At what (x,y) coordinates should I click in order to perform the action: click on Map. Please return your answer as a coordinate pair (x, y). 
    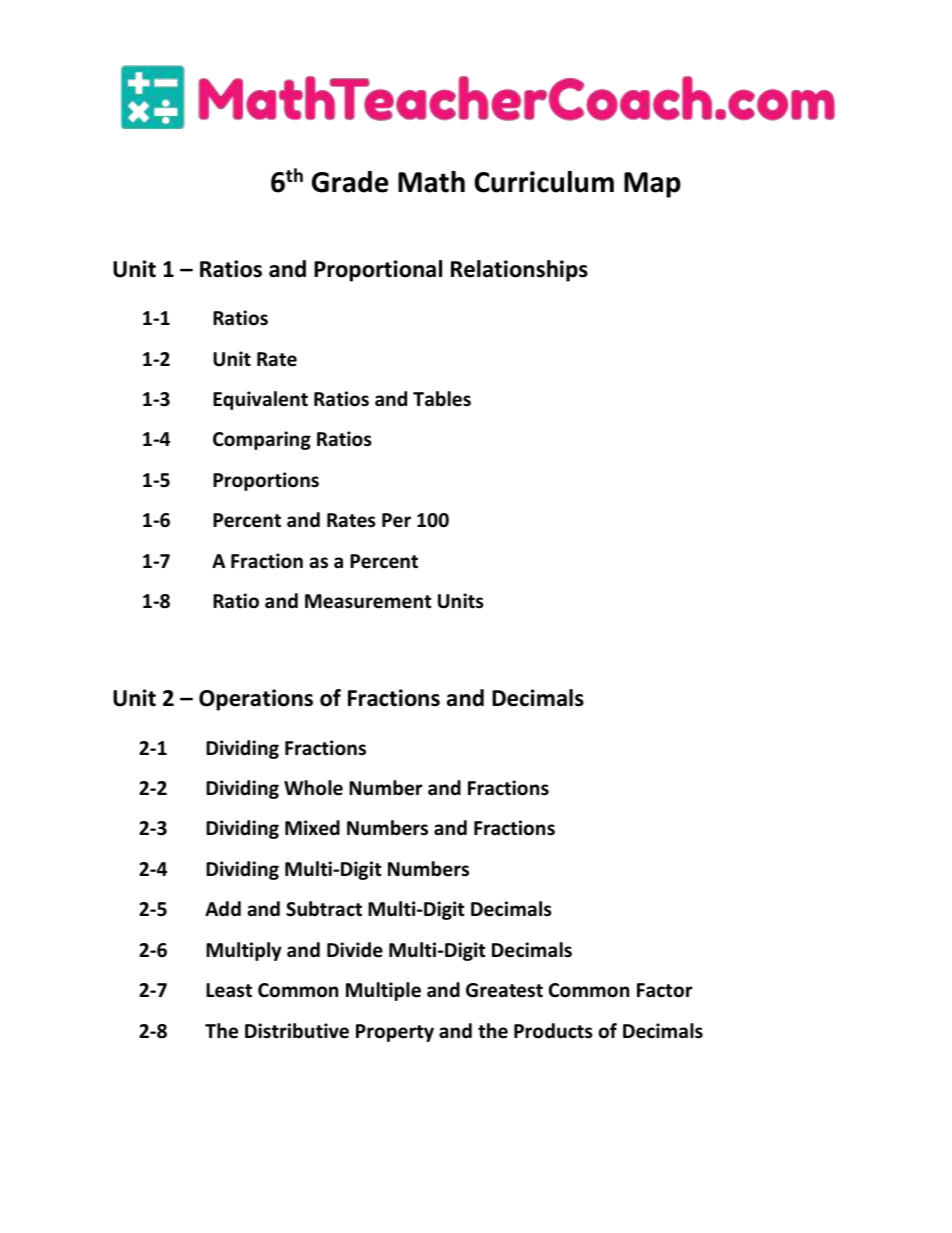
    Looking at the image, I should click on (652, 185).
